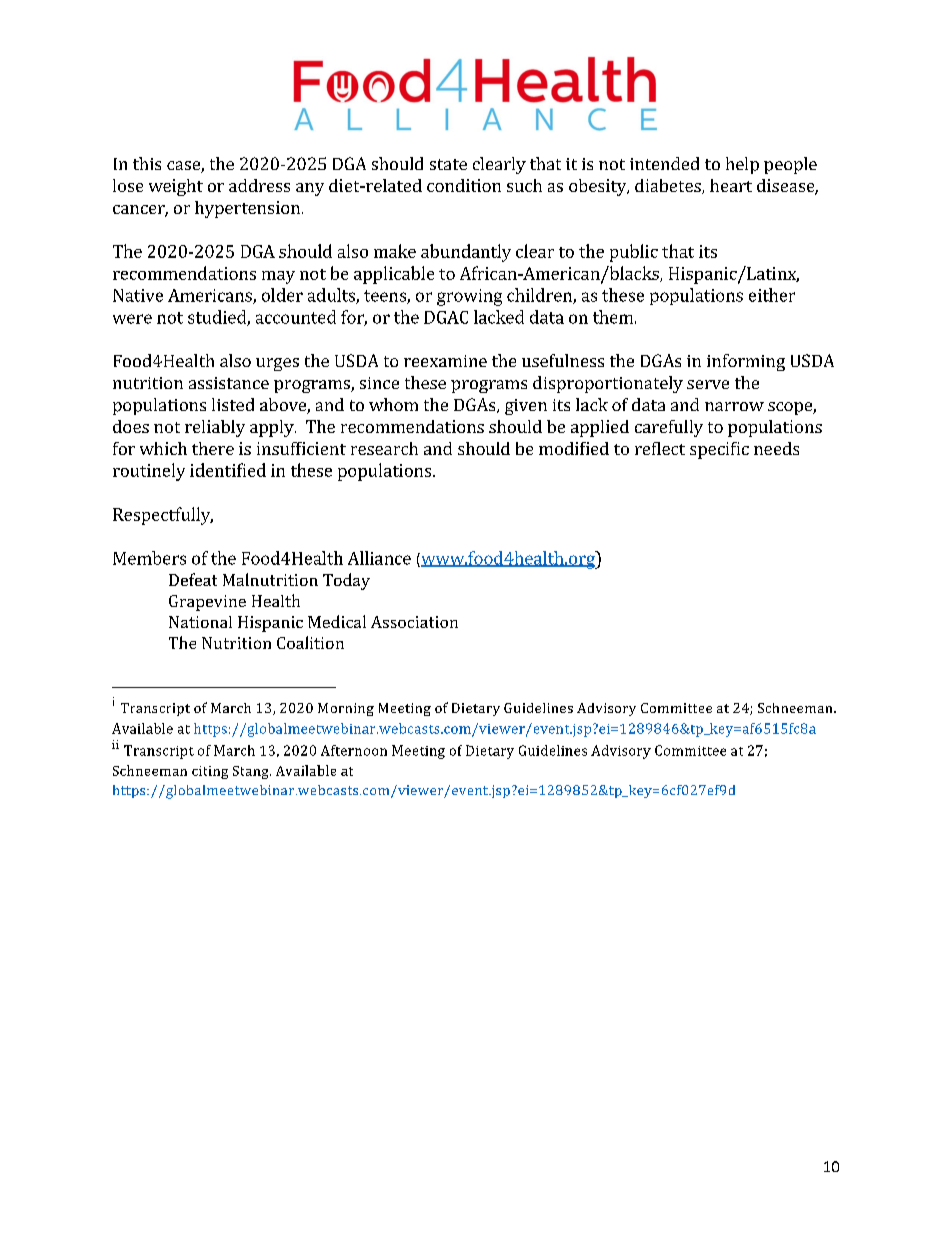 This document has height=1233, width=952. I want to click on specific, so click(719, 450).
